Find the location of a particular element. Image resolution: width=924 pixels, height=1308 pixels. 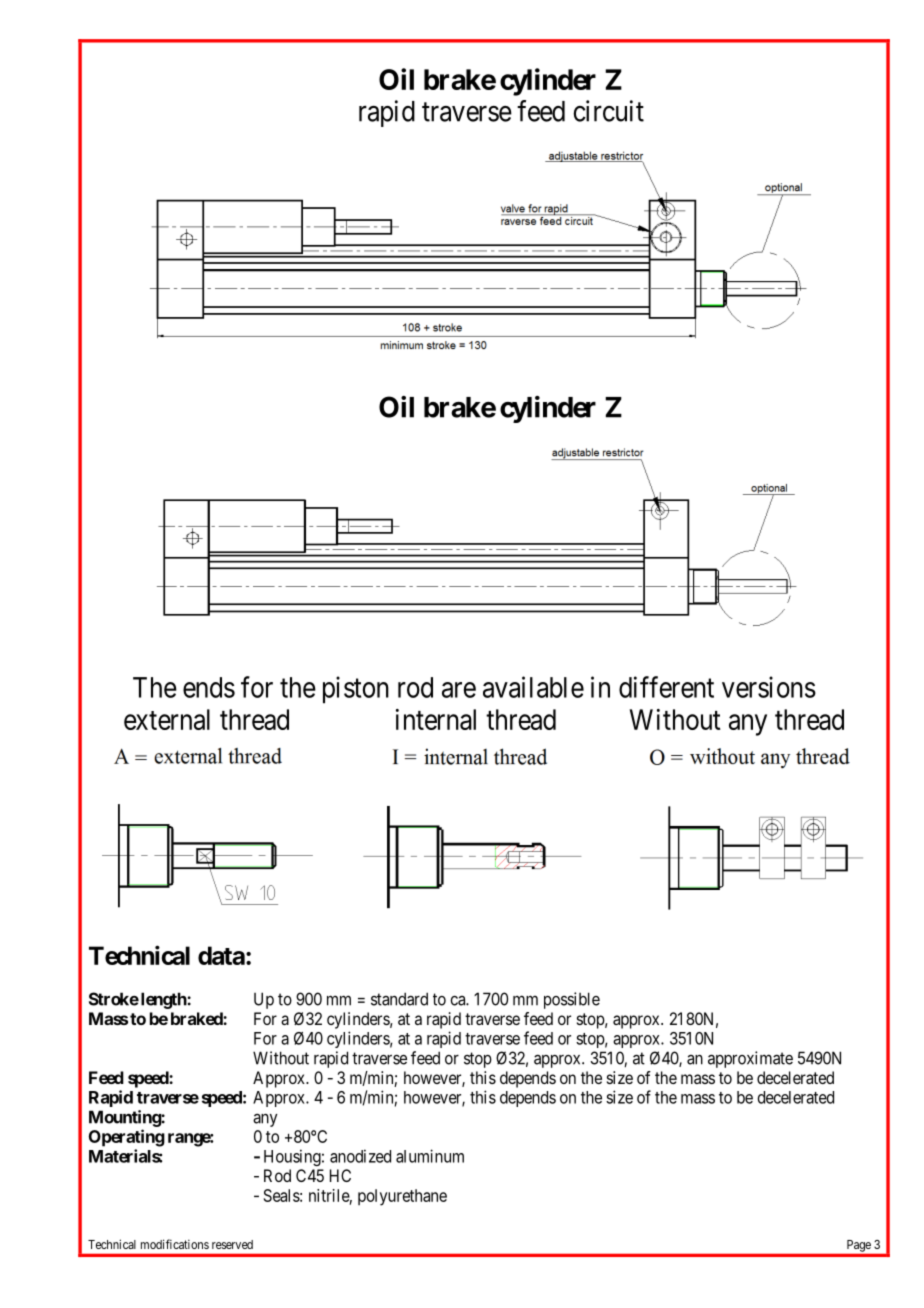

polyurethane is located at coordinates (402, 1197).
